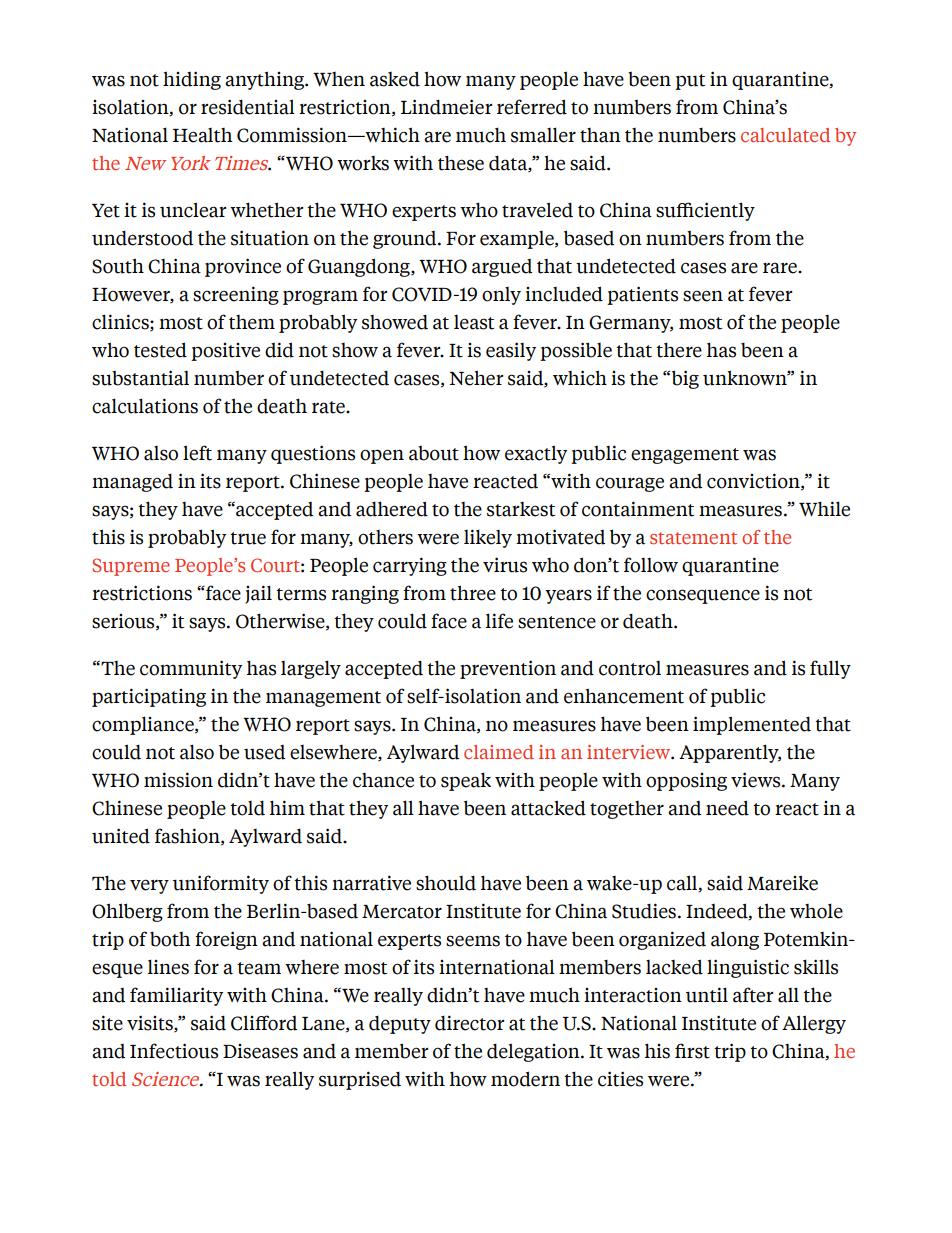 The image size is (952, 1233). Describe the element at coordinates (785, 135) in the image. I see `calculated` at that location.
